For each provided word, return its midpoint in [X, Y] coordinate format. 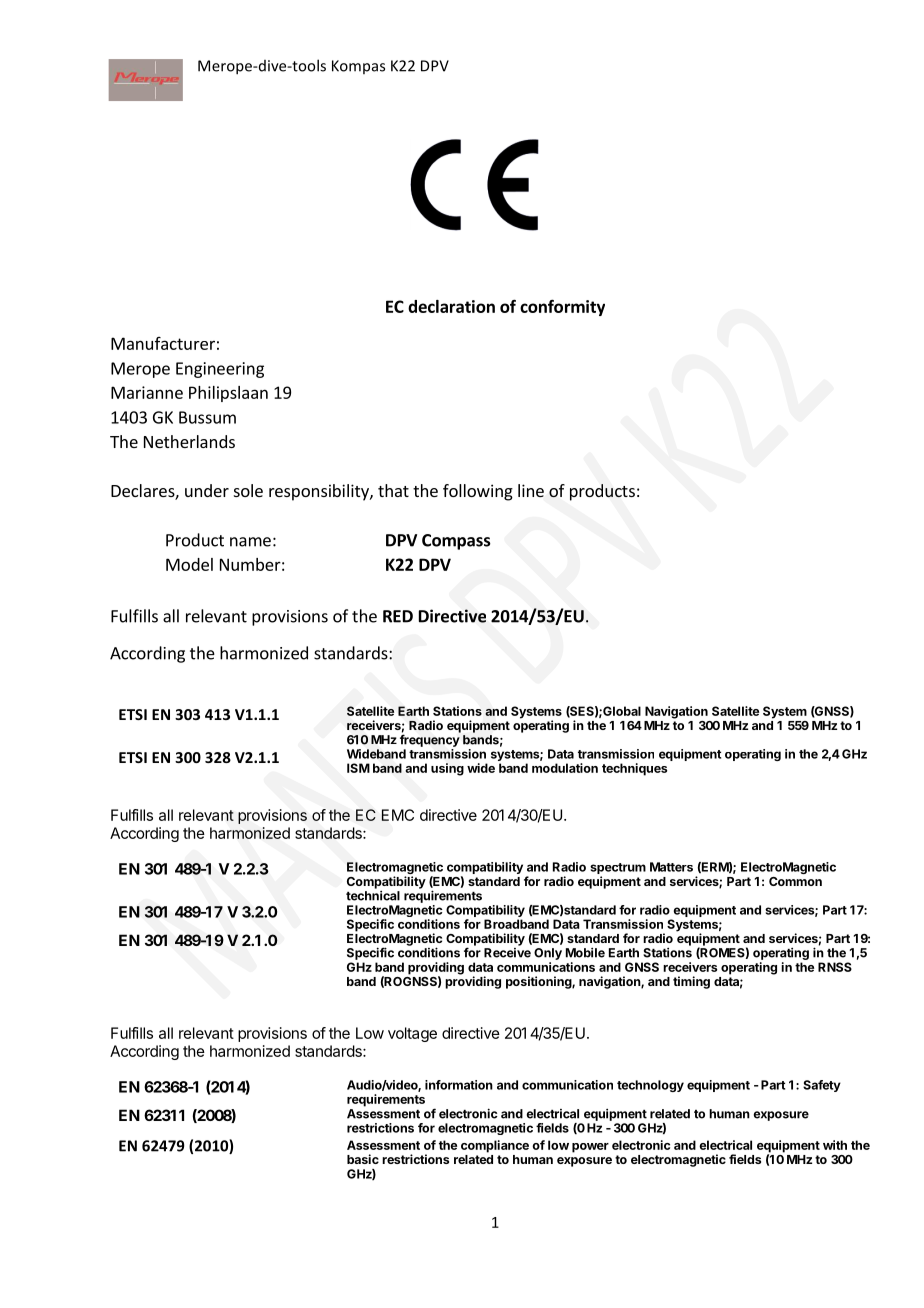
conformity [562, 307]
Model [189, 564]
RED [398, 616]
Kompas [358, 67]
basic [363, 1159]
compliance [495, 1146]
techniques [634, 769]
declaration [451, 306]
